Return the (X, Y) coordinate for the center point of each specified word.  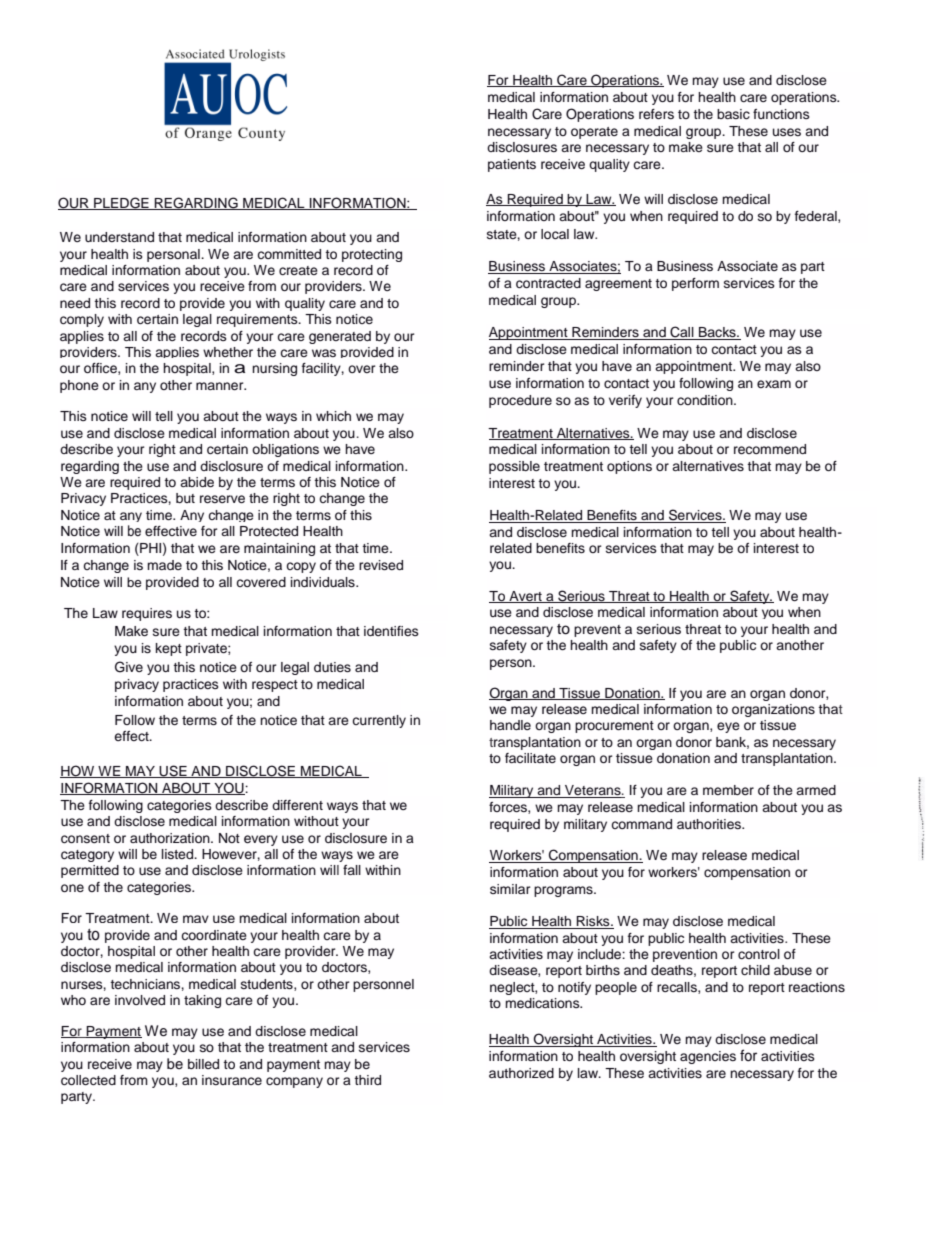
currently (379, 721)
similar (510, 889)
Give (129, 667)
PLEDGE (121, 203)
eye (728, 727)
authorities (710, 824)
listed (179, 854)
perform (695, 284)
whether (228, 352)
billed (203, 1064)
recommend (770, 449)
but (185, 498)
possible (514, 467)
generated (340, 337)
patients (512, 165)
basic (733, 114)
